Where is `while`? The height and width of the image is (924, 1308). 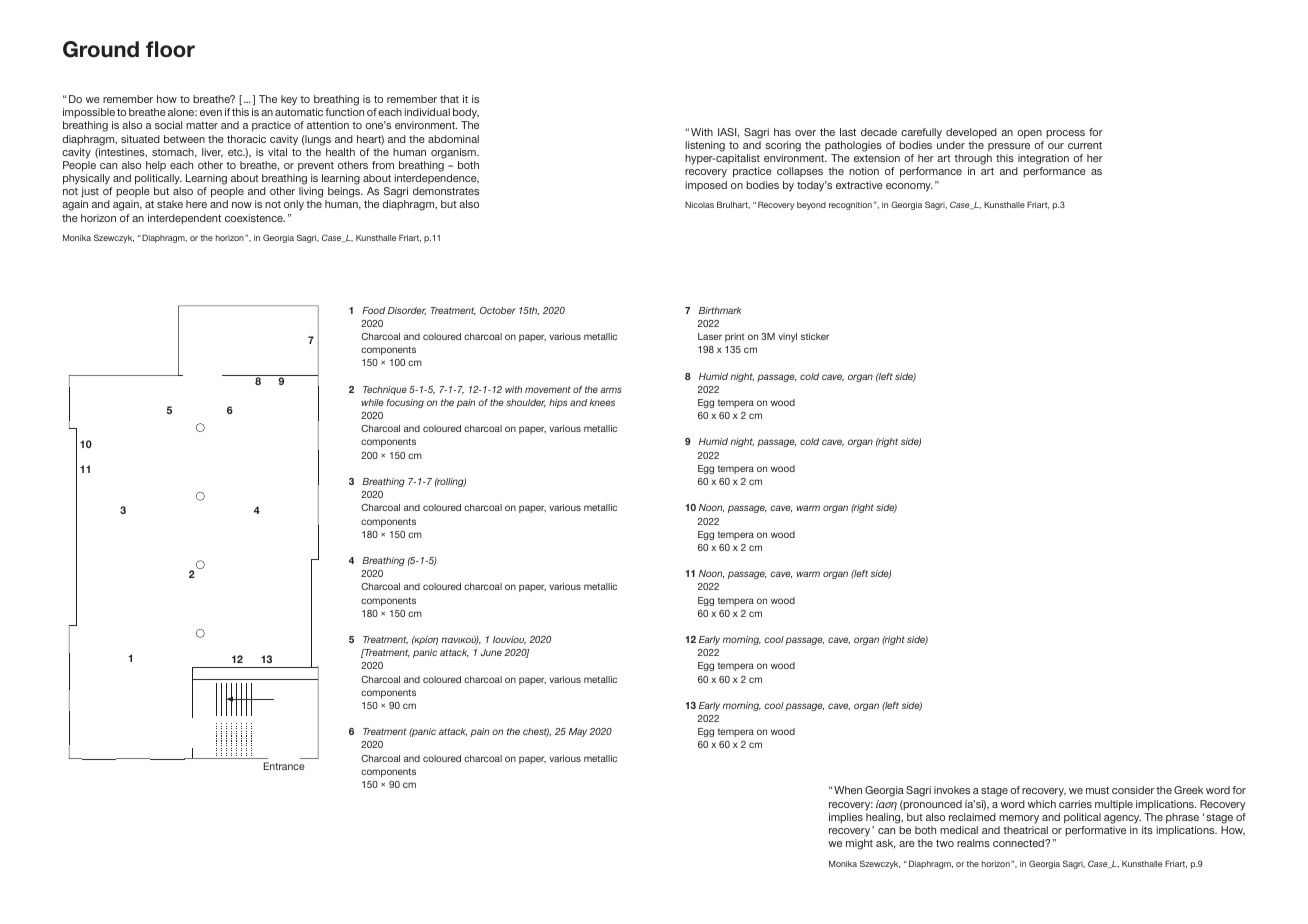 while is located at coordinates (372, 402).
